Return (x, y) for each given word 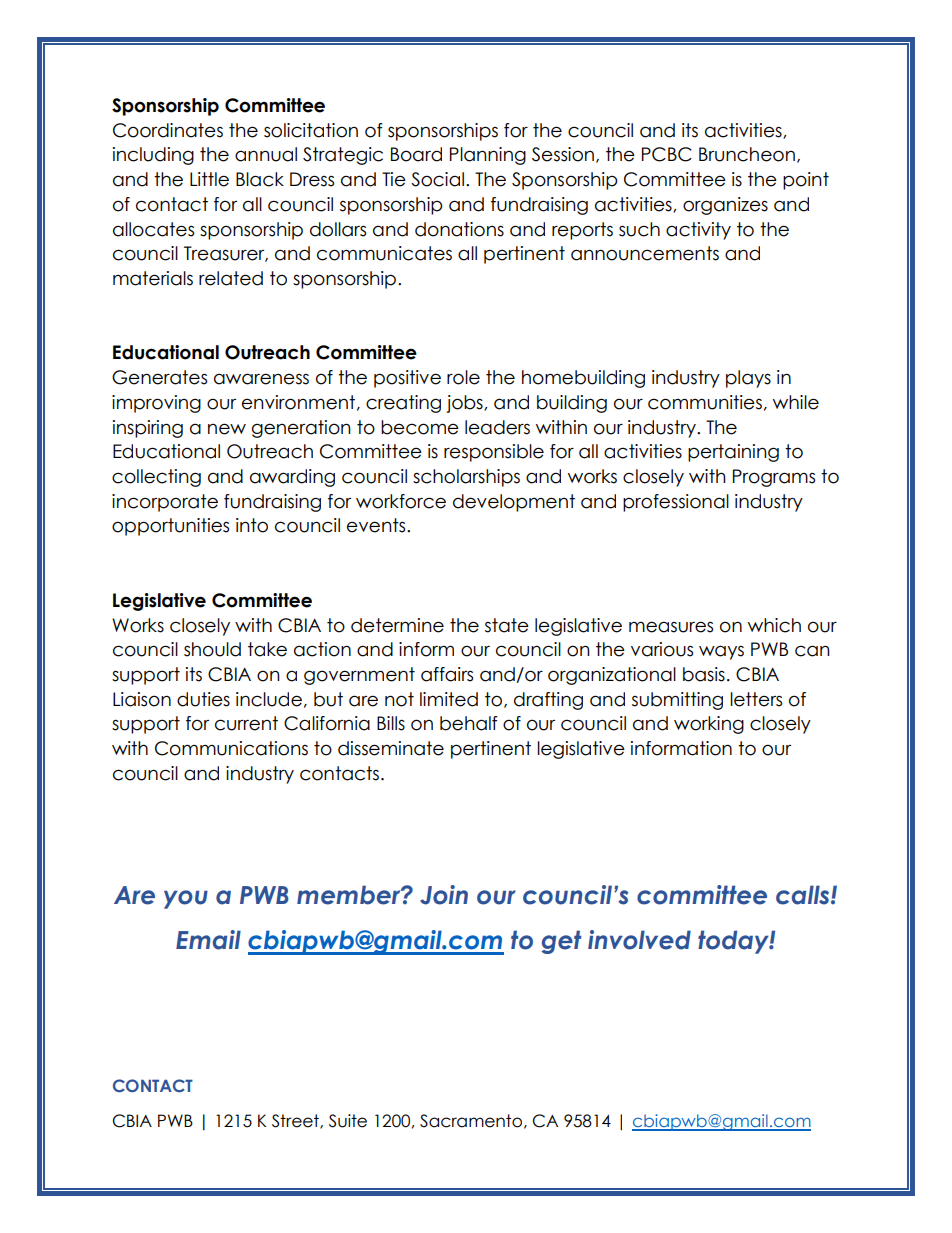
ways (721, 652)
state (507, 625)
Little (209, 179)
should (212, 649)
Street (296, 1121)
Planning (488, 156)
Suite (348, 1121)
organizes (725, 206)
